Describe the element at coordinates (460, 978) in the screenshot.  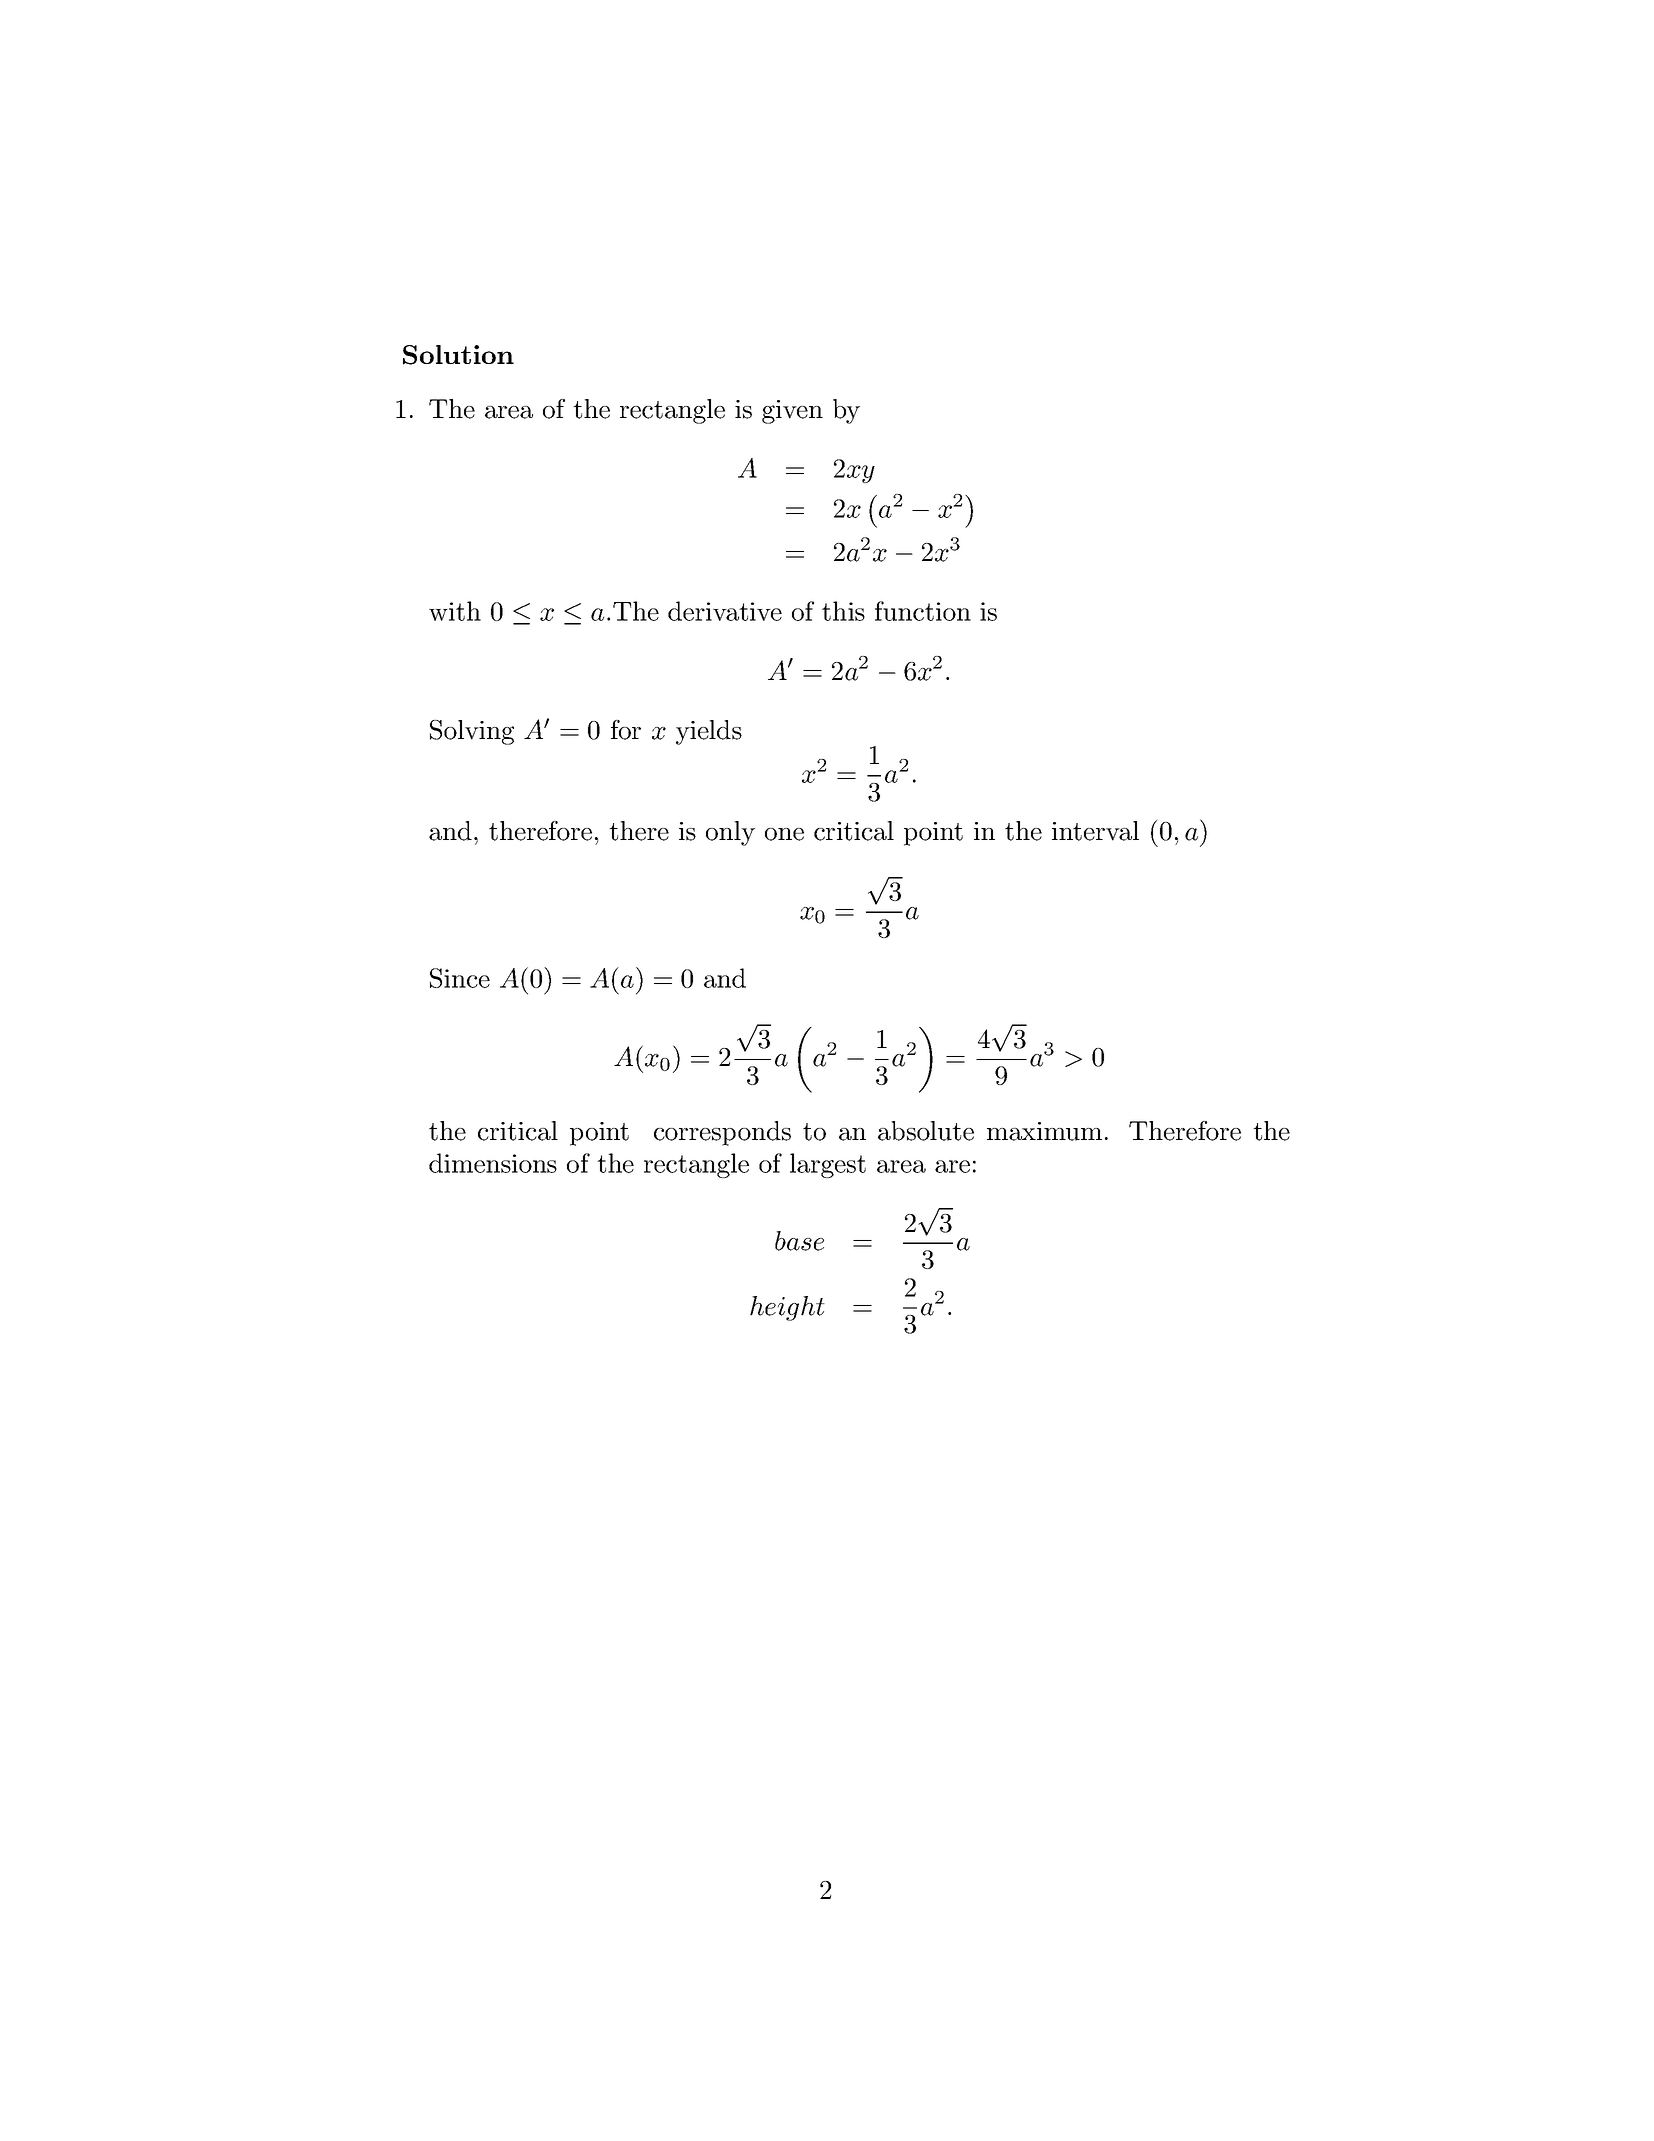
I see `Since` at that location.
